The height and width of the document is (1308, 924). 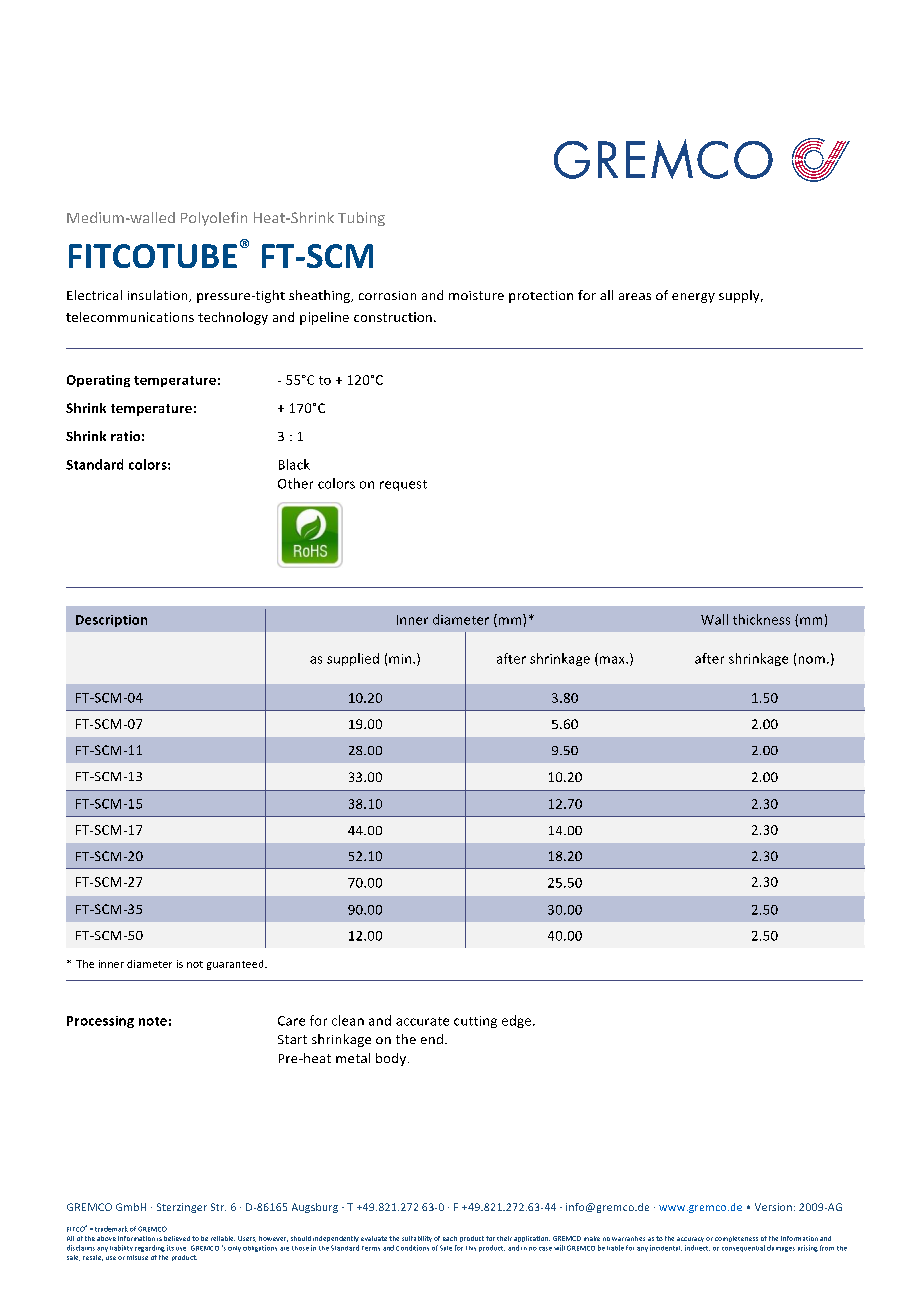 What do you see at coordinates (450, 1238) in the document?
I see `each` at bounding box center [450, 1238].
